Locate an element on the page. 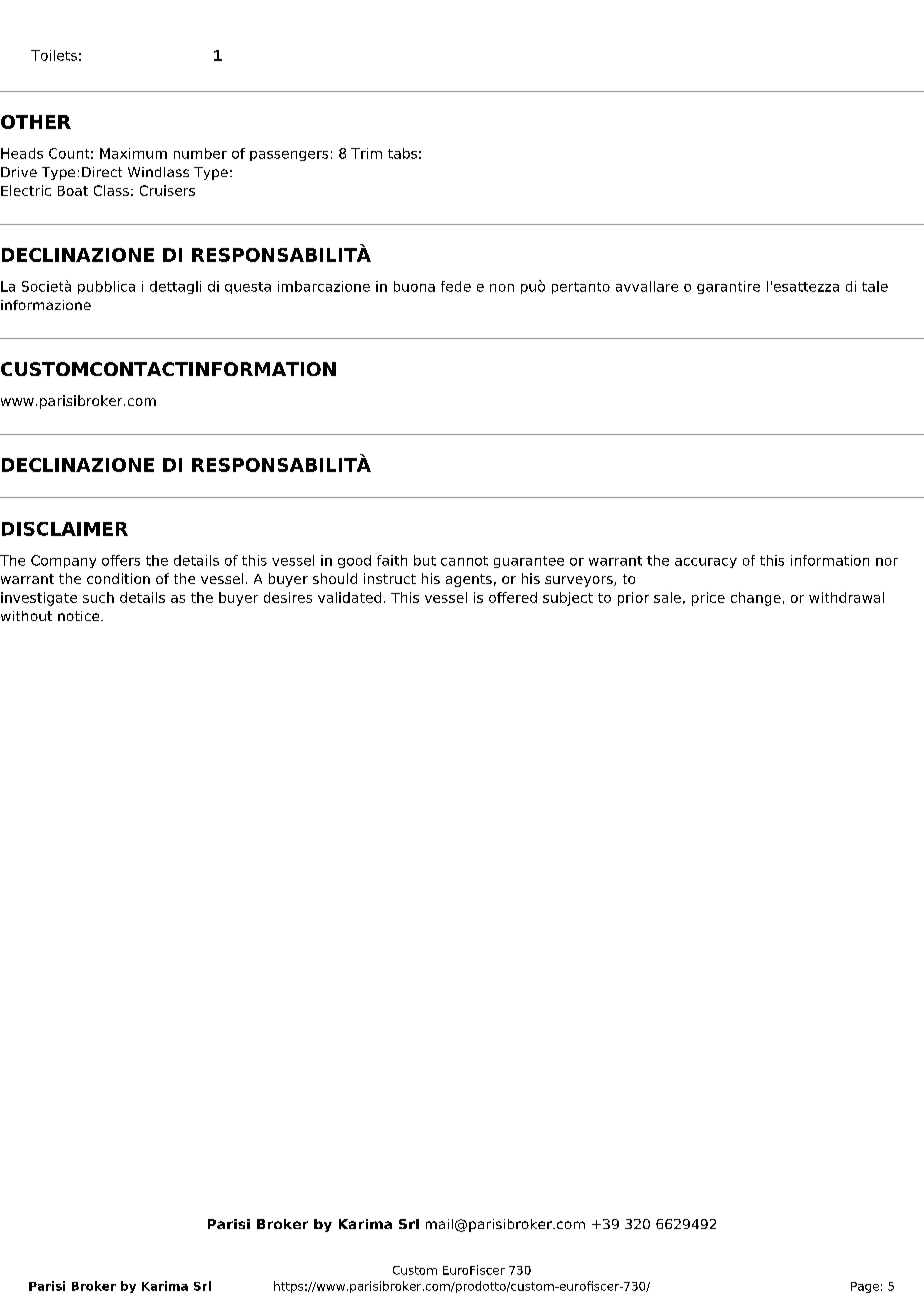 The width and height of the page is (924, 1308). Toilets is located at coordinates (54, 55).
